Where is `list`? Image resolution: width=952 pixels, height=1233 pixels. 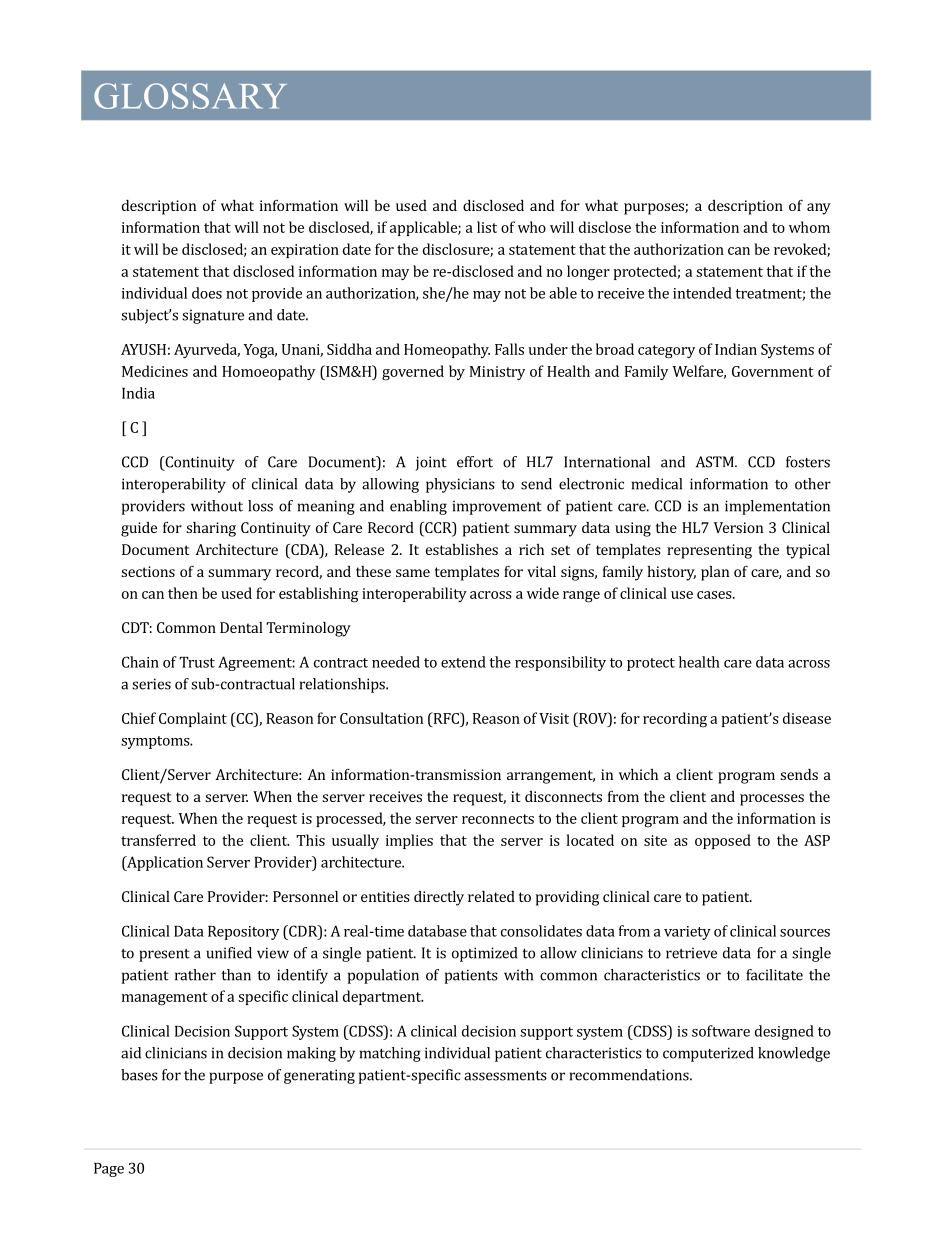 list is located at coordinates (487, 227).
